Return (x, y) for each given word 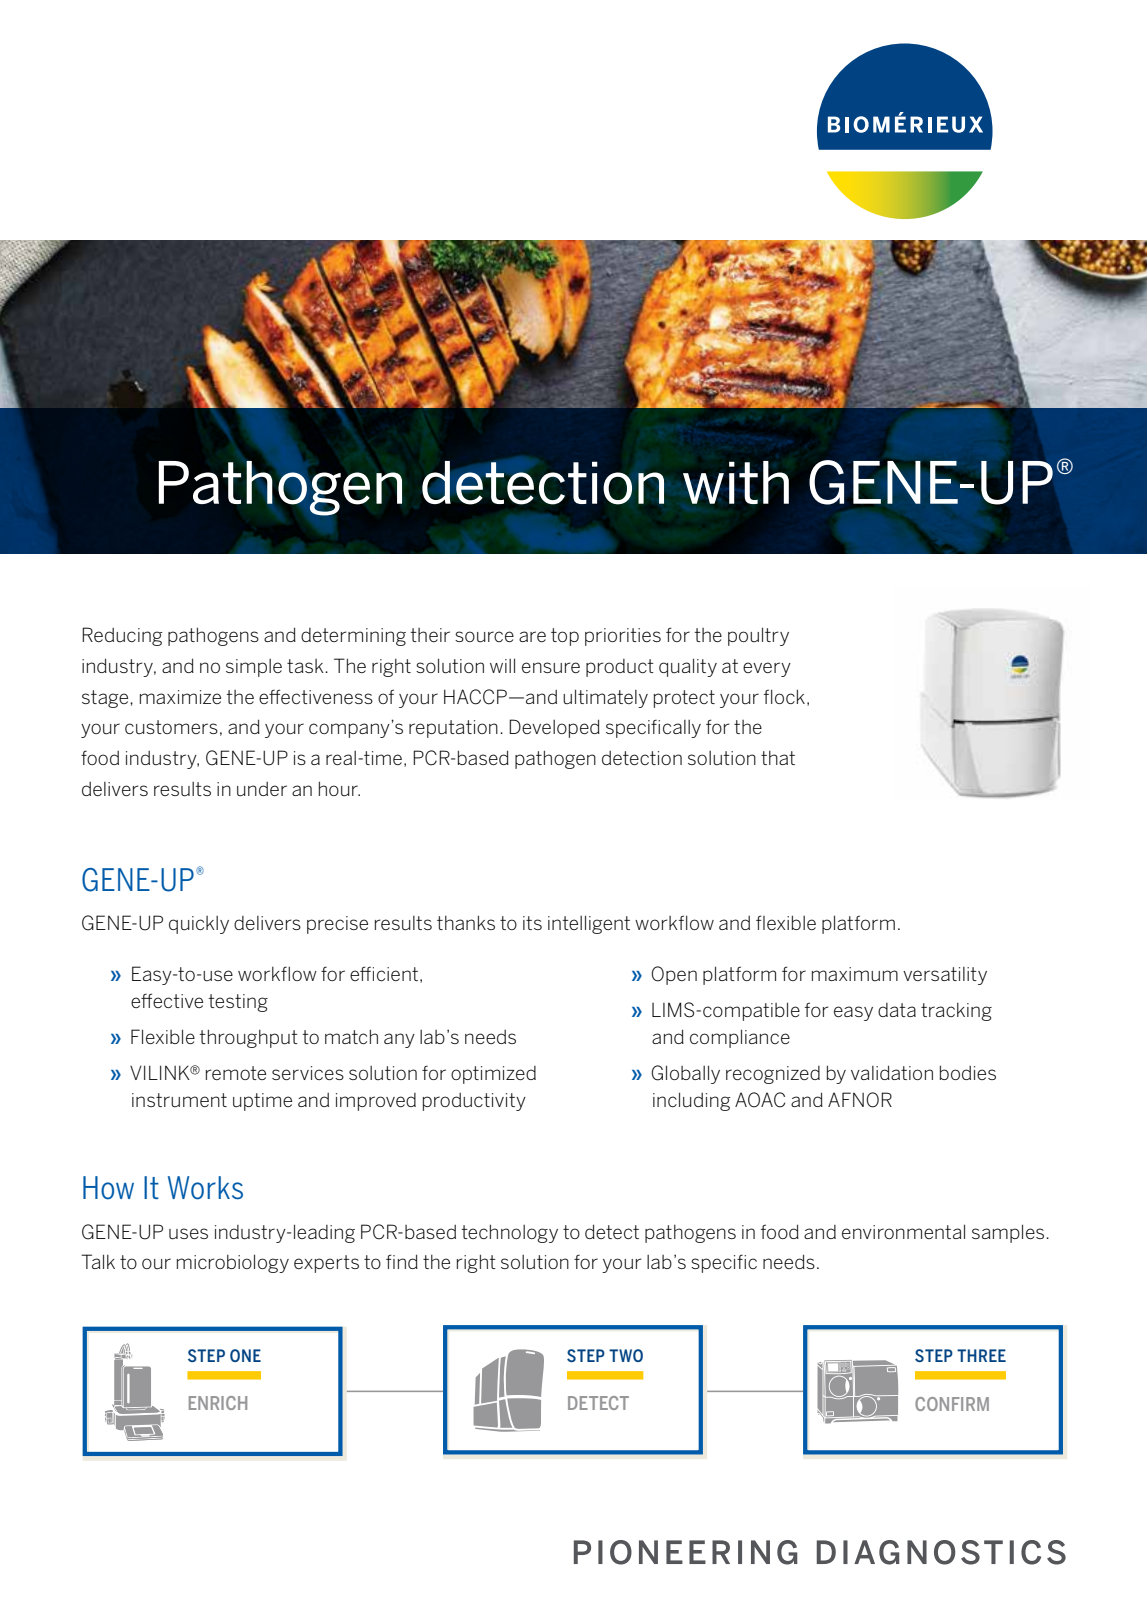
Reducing (122, 636)
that (778, 758)
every (767, 669)
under (262, 789)
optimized (493, 1075)
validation (892, 1072)
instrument (179, 1100)
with (736, 482)
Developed (554, 728)
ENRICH (218, 1403)
